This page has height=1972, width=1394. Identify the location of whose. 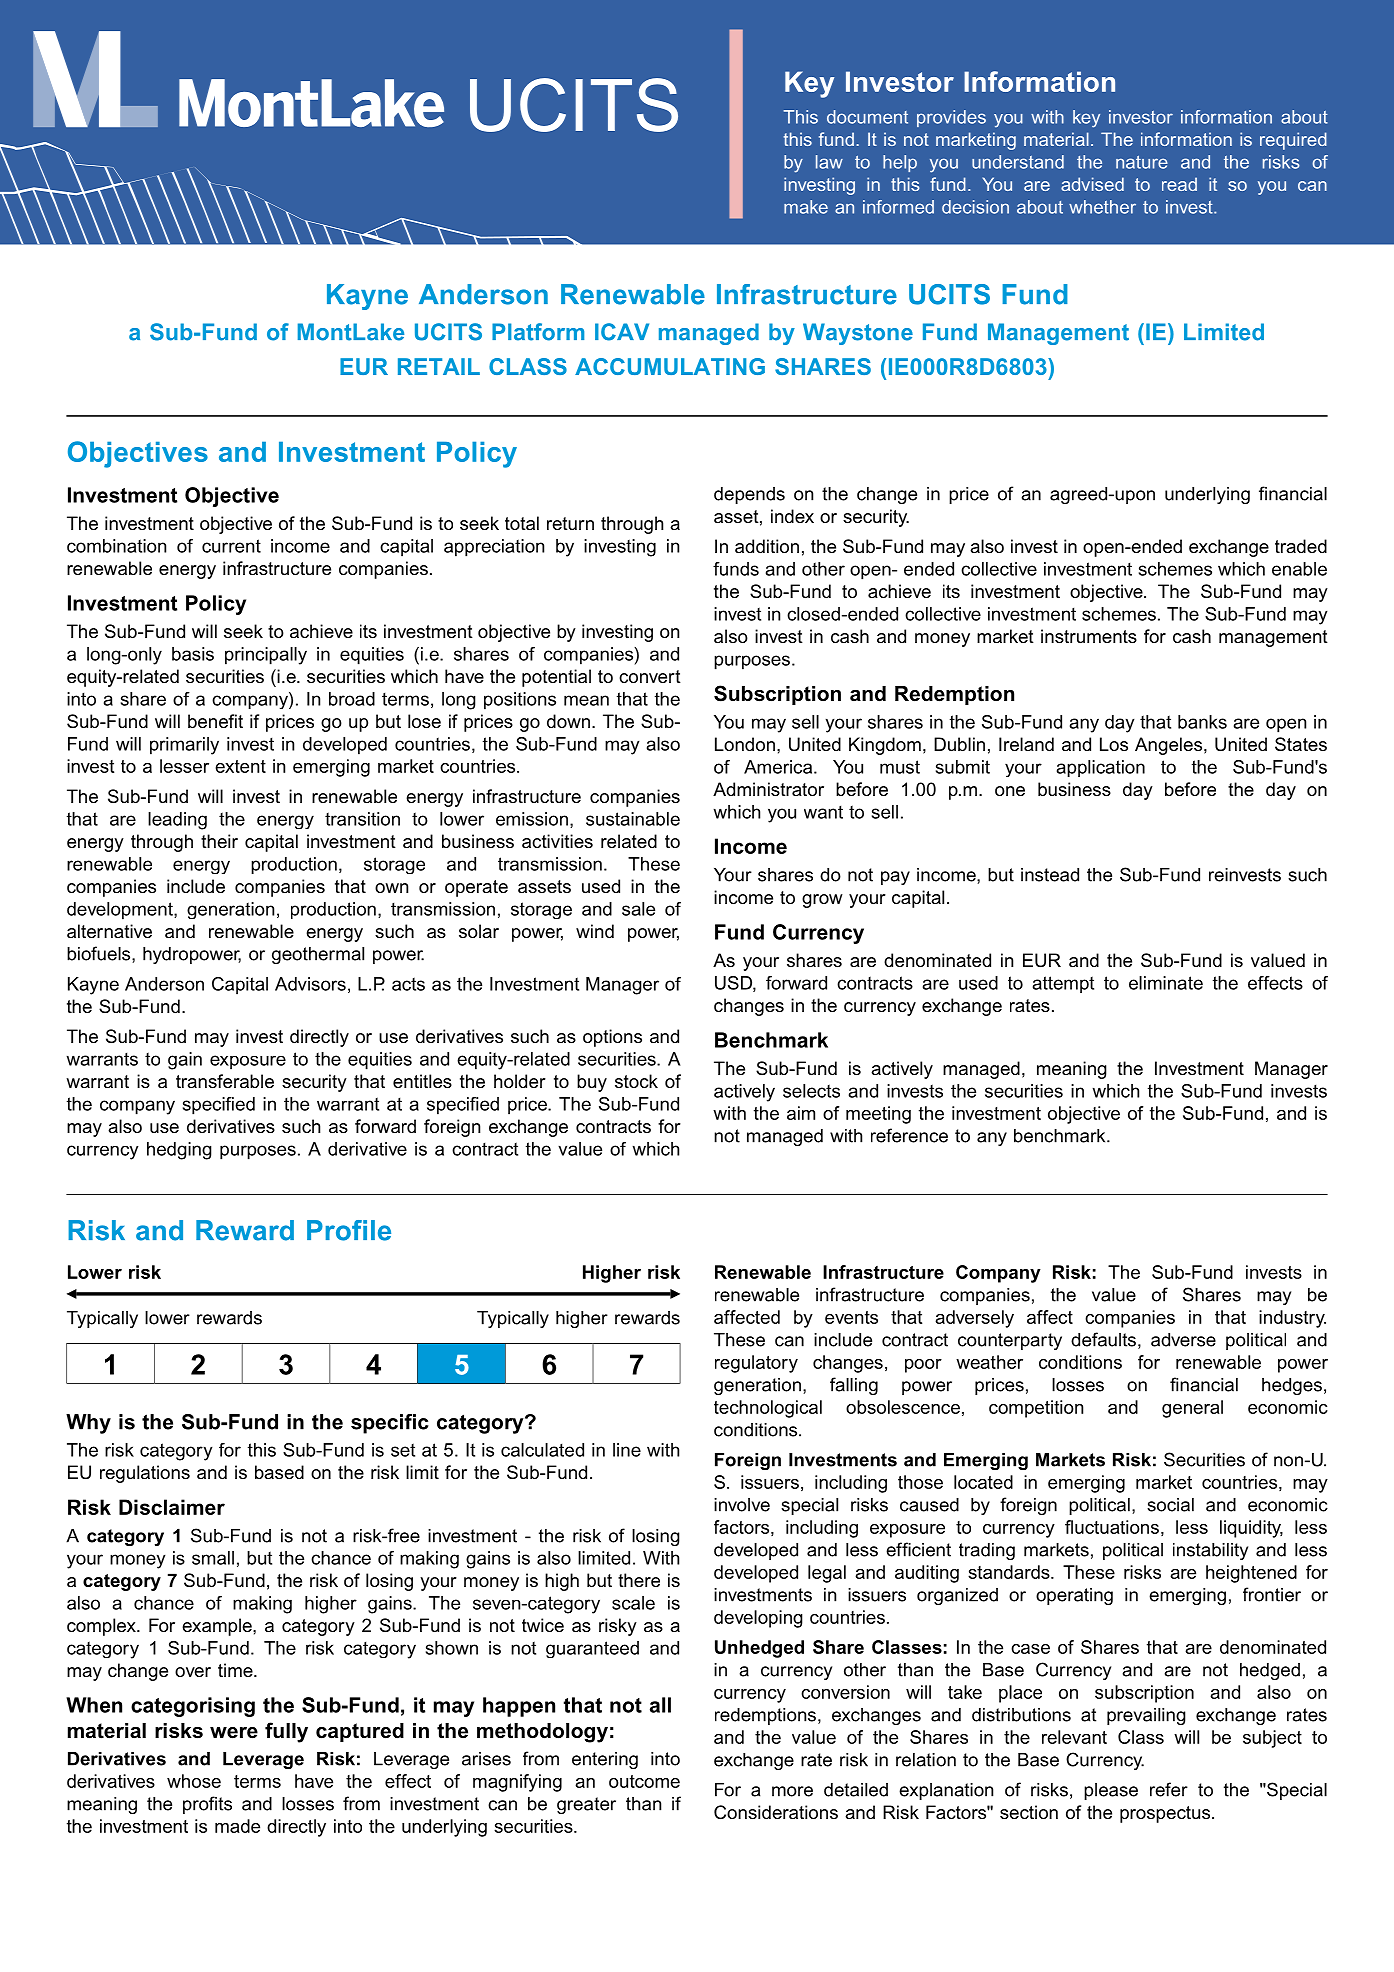
(194, 1781).
